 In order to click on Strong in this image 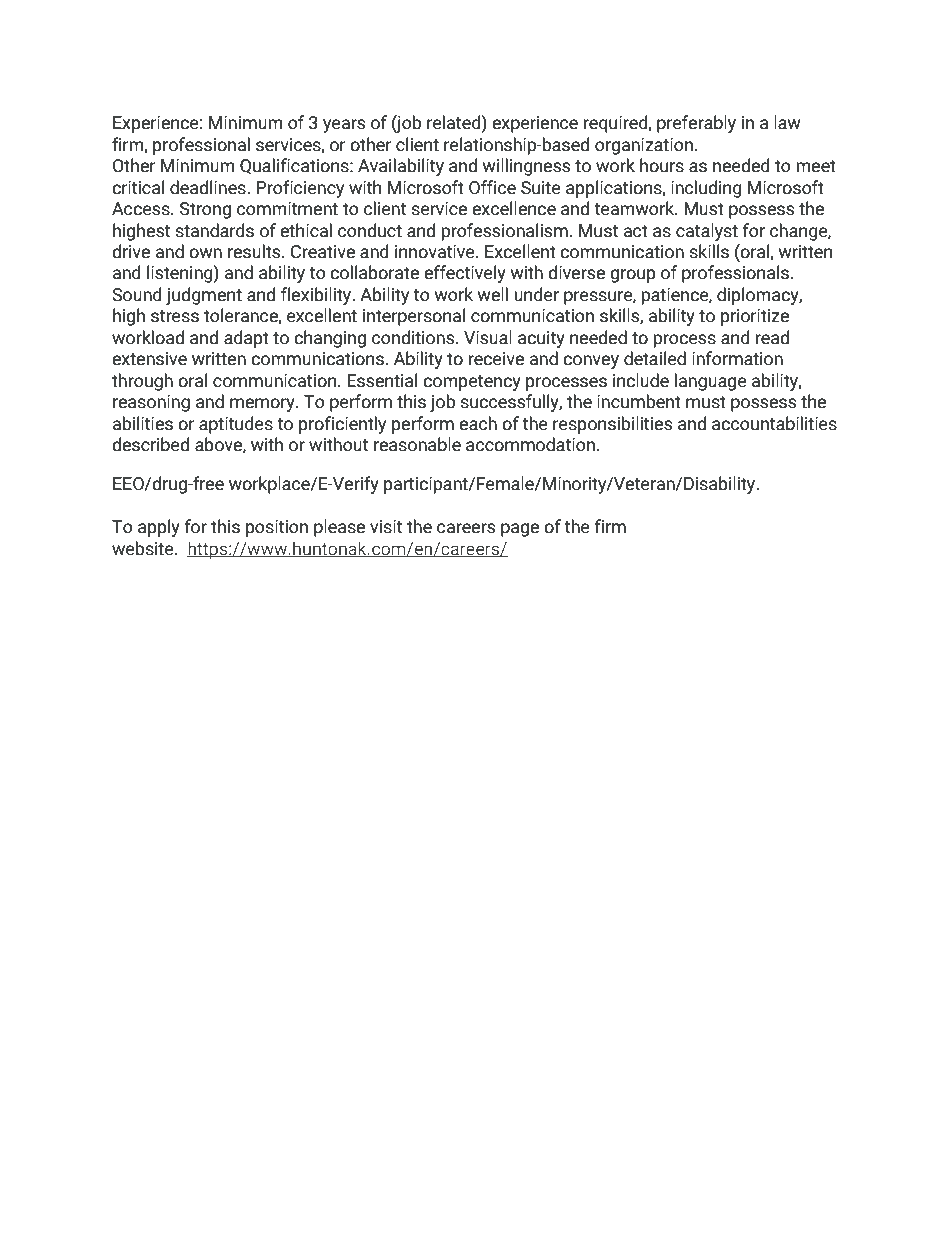, I will do `click(205, 210)`.
